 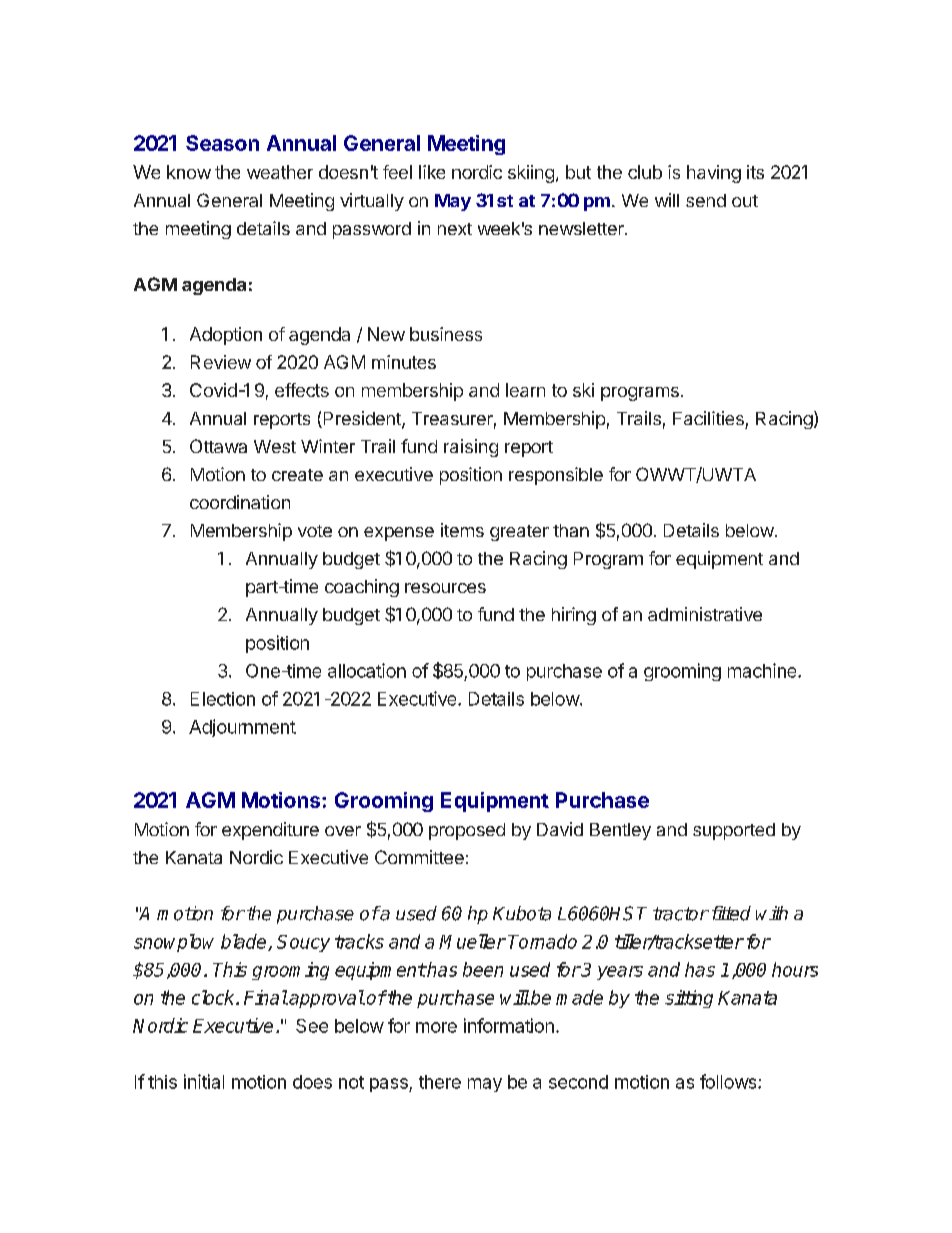 I want to click on having, so click(x=714, y=174).
